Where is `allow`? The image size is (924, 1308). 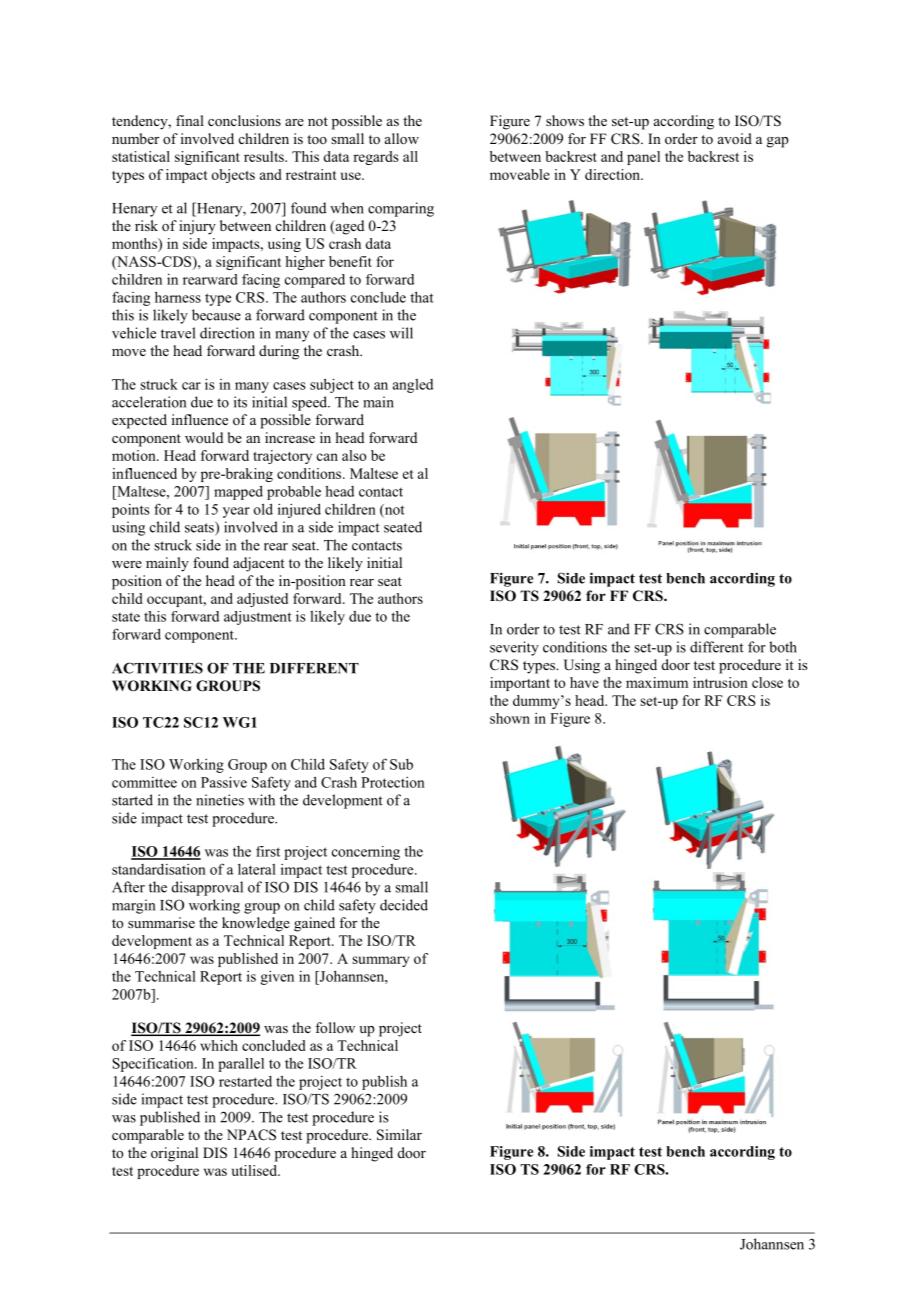 allow is located at coordinates (402, 139).
